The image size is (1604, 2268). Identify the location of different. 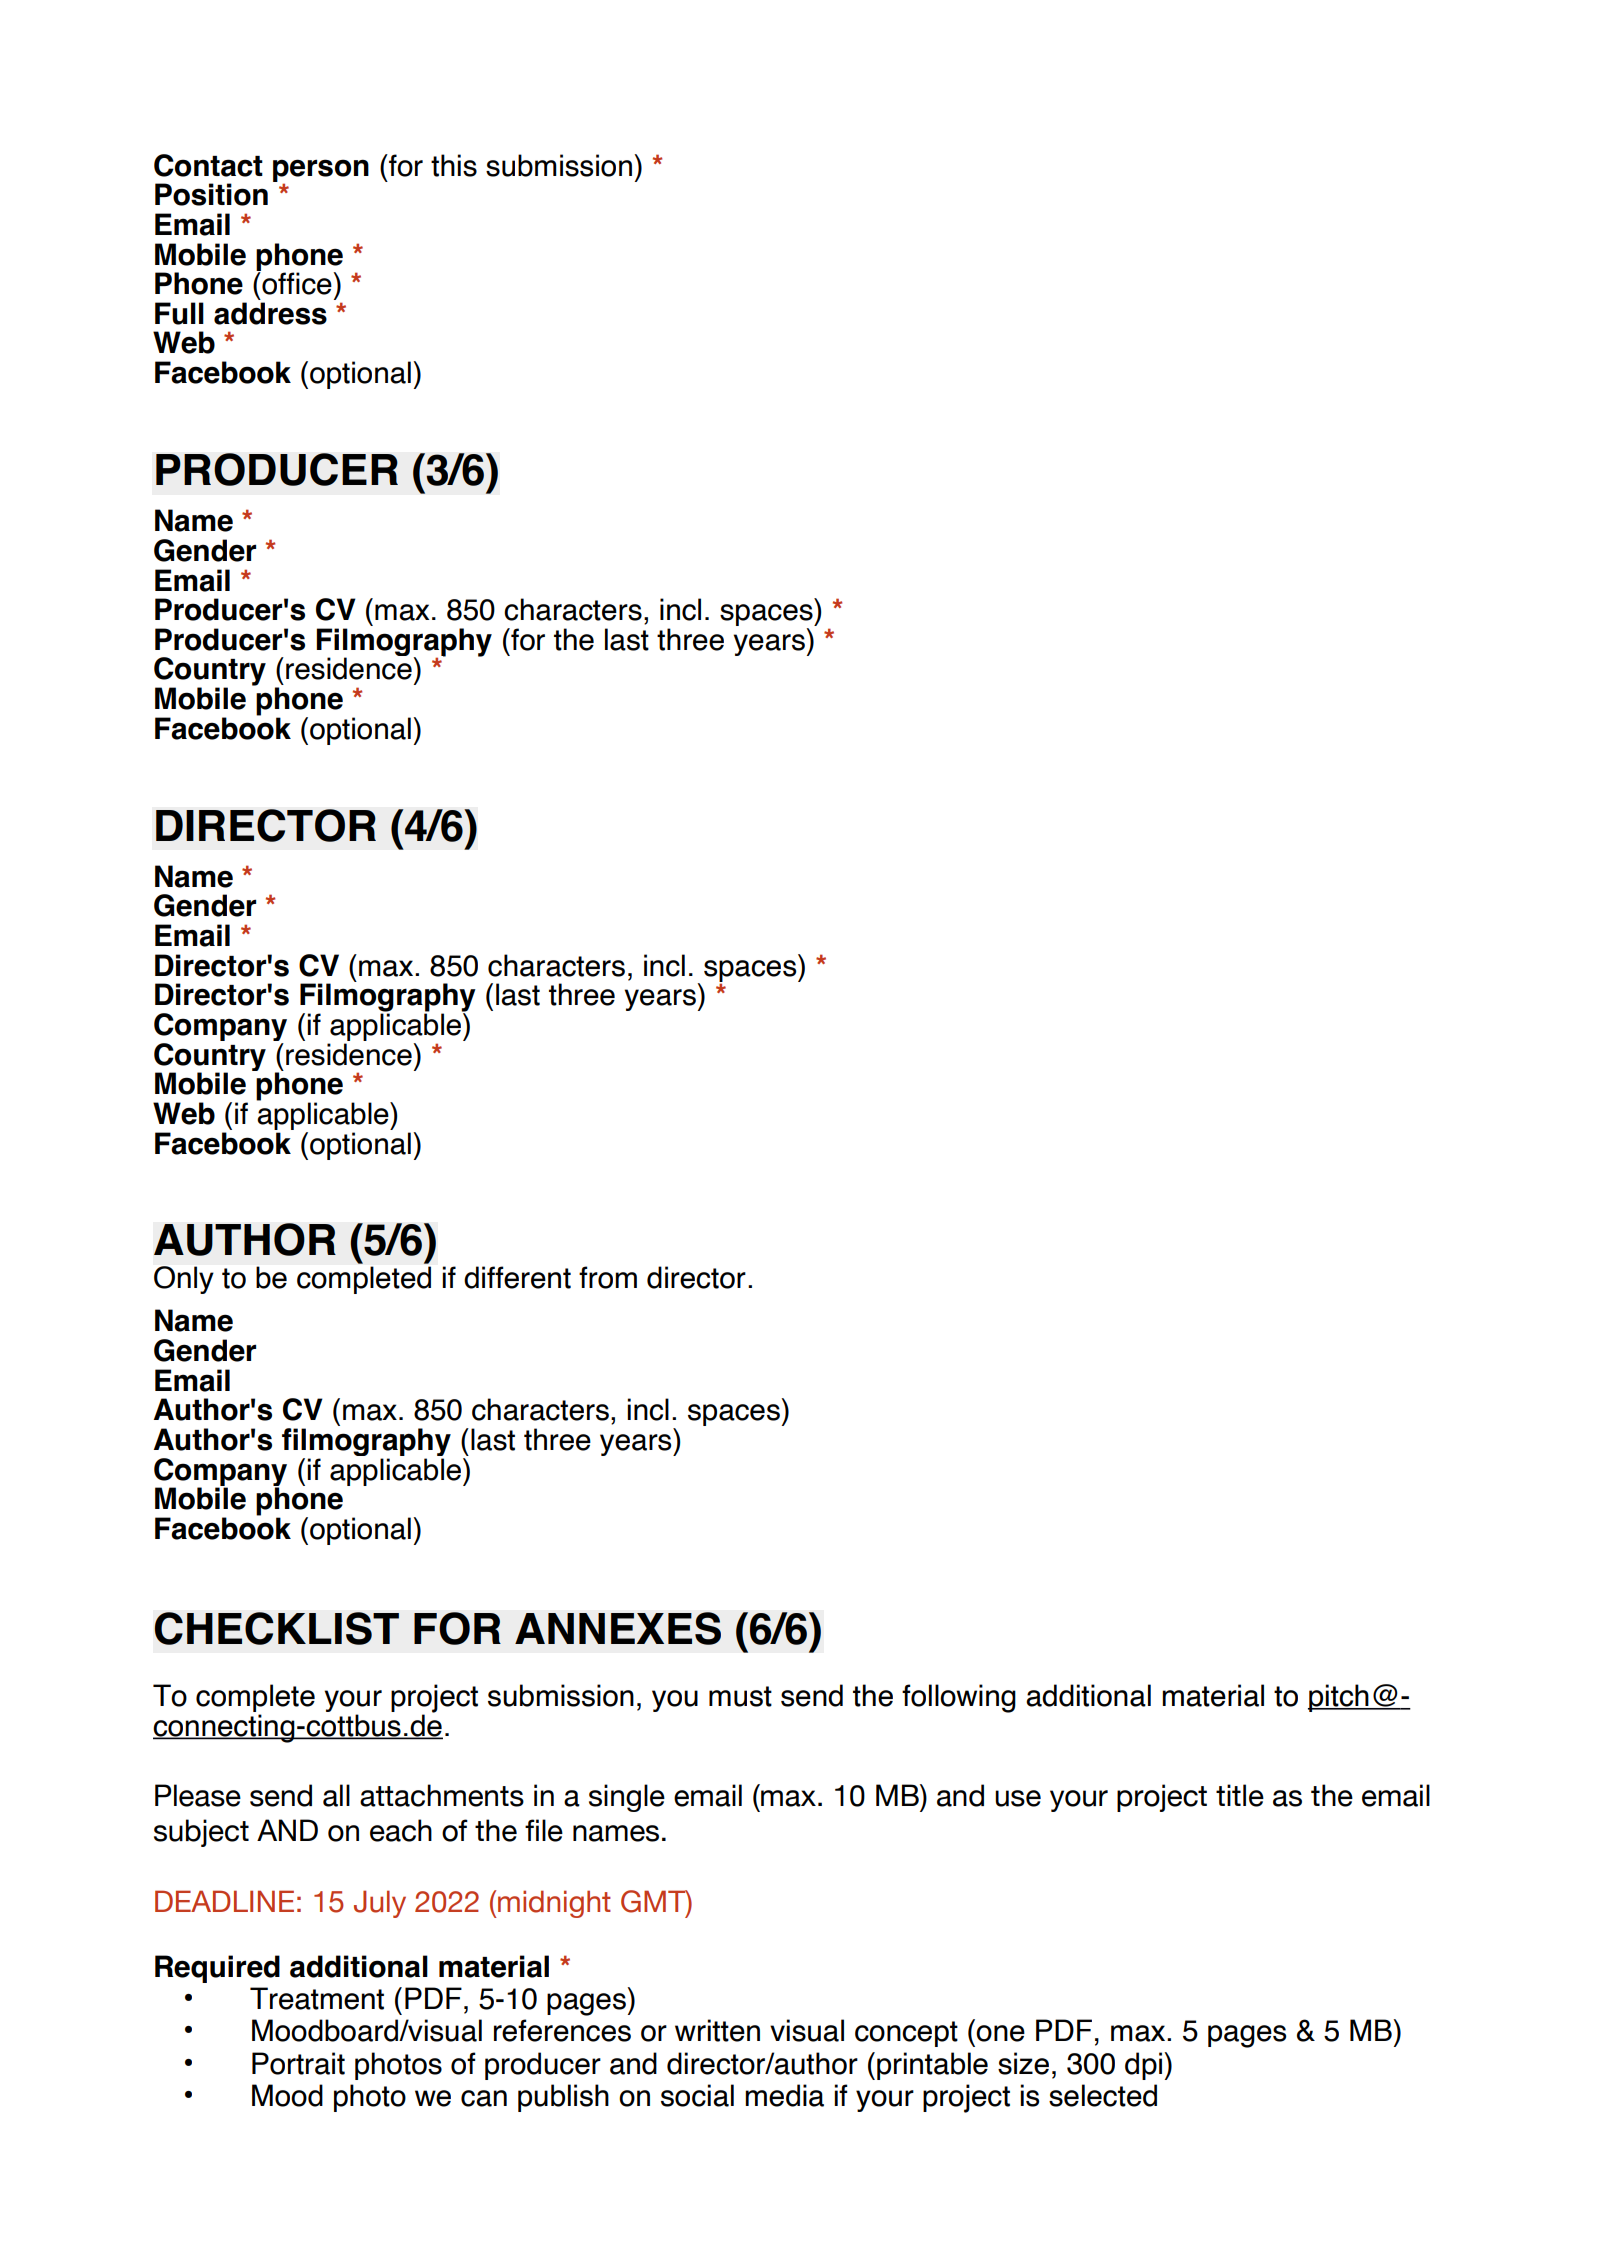
(517, 1277).
